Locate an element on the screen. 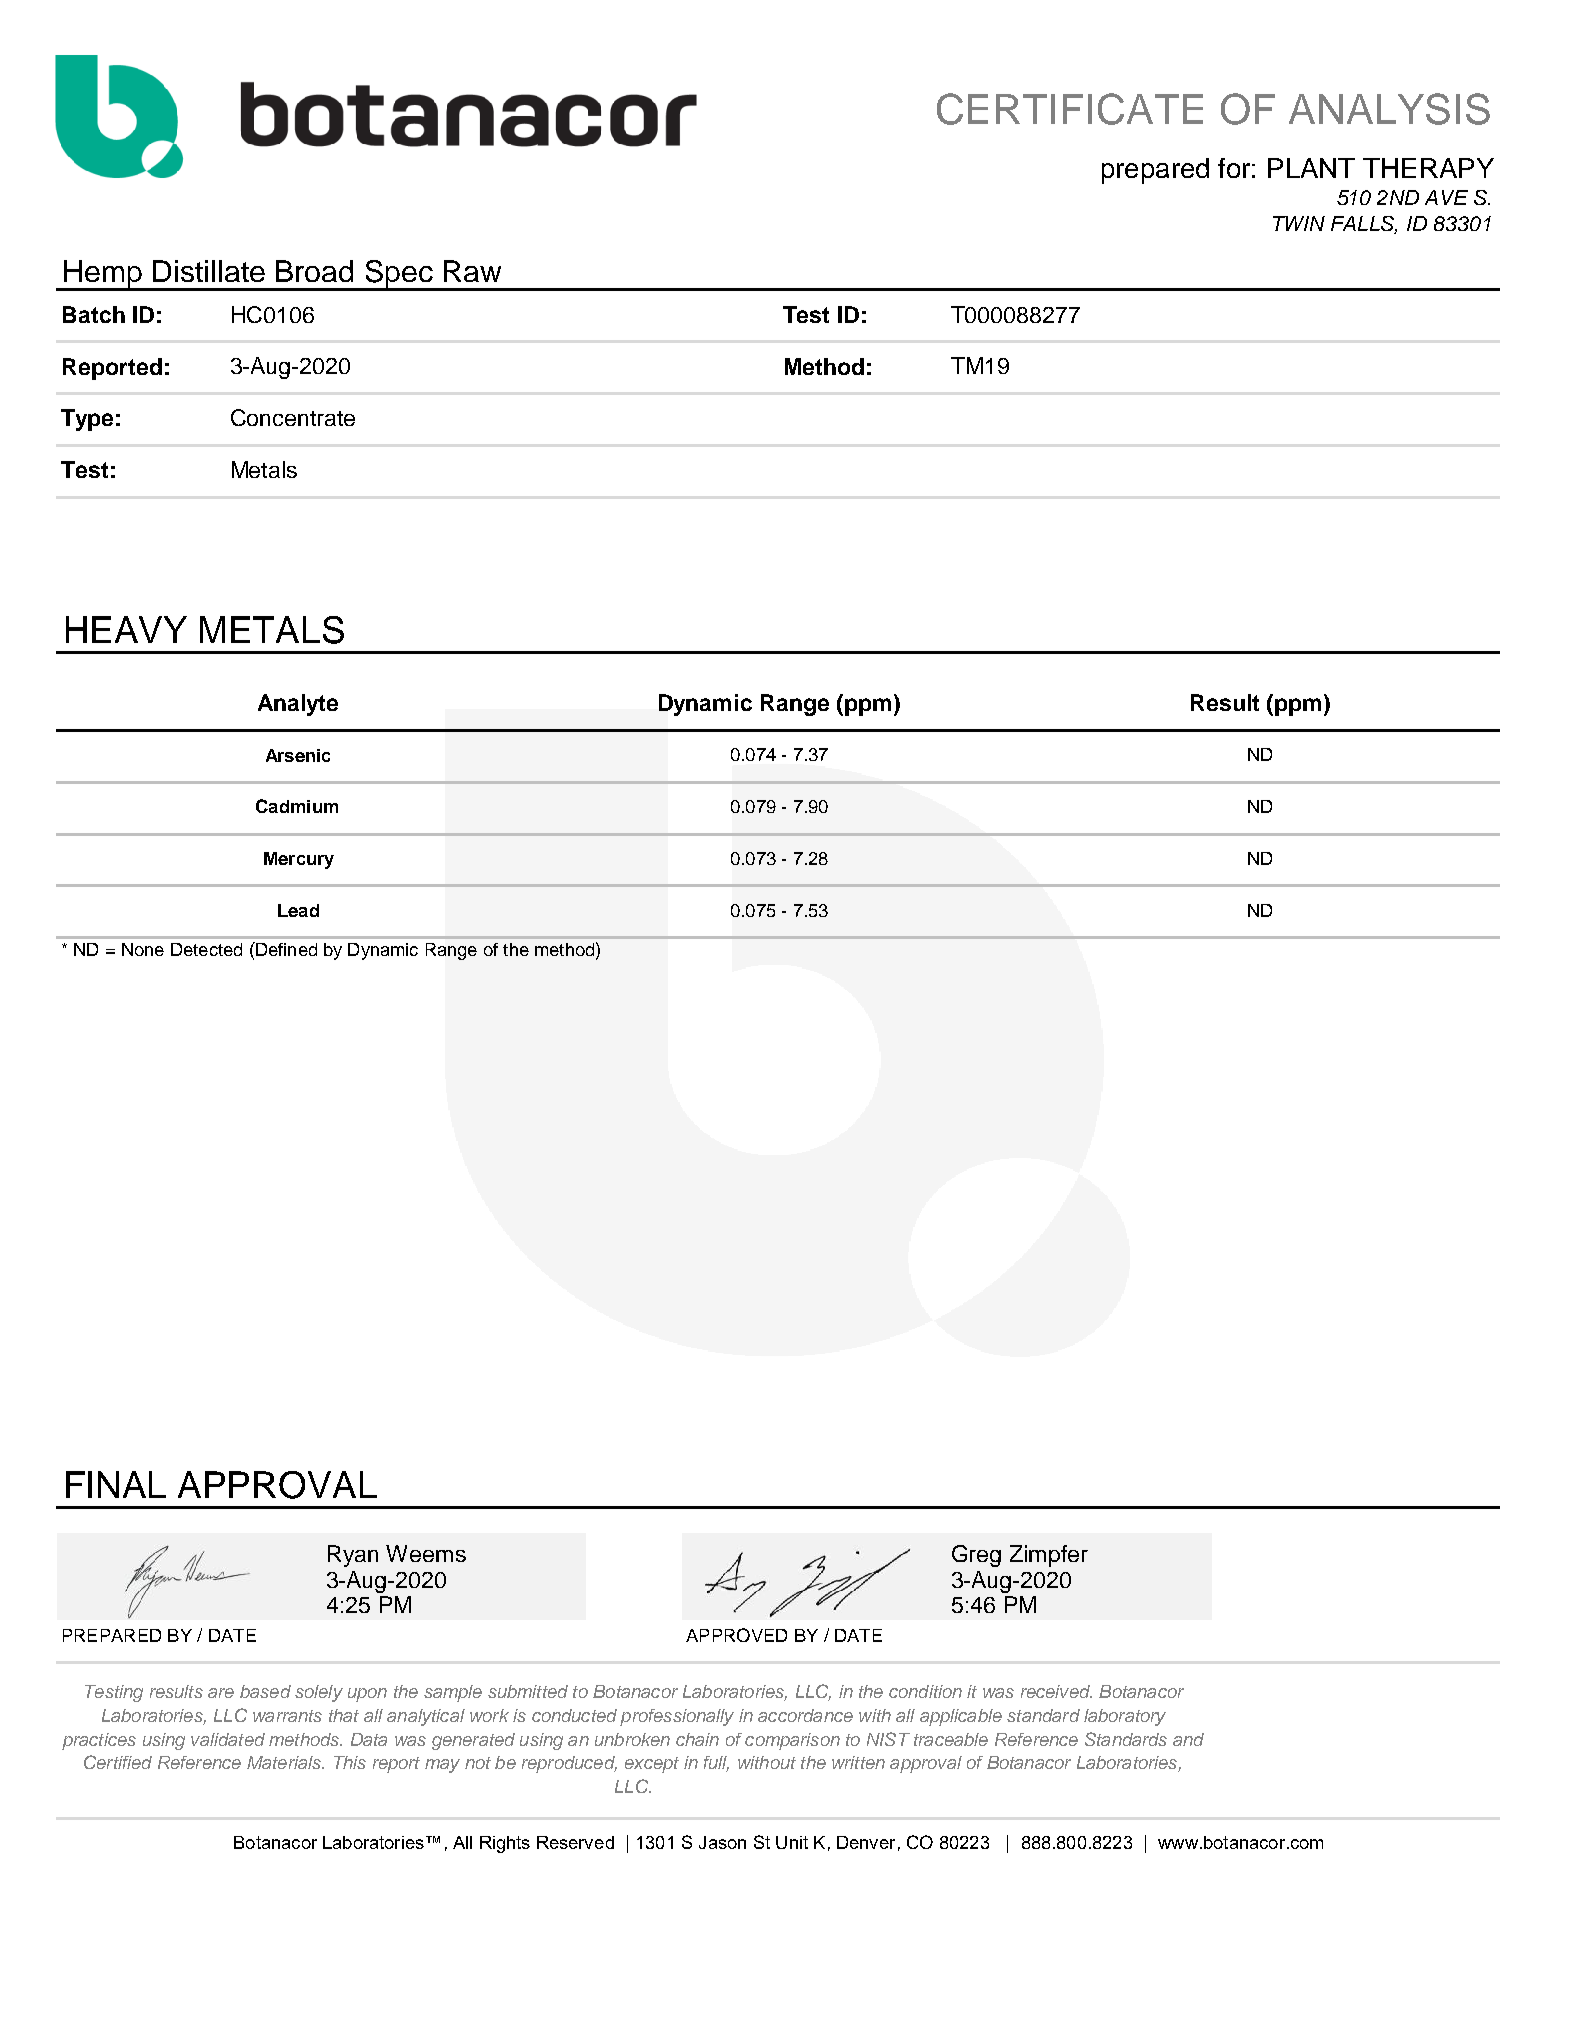 The width and height of the screenshot is (1572, 2035). Distillate is located at coordinates (209, 271).
